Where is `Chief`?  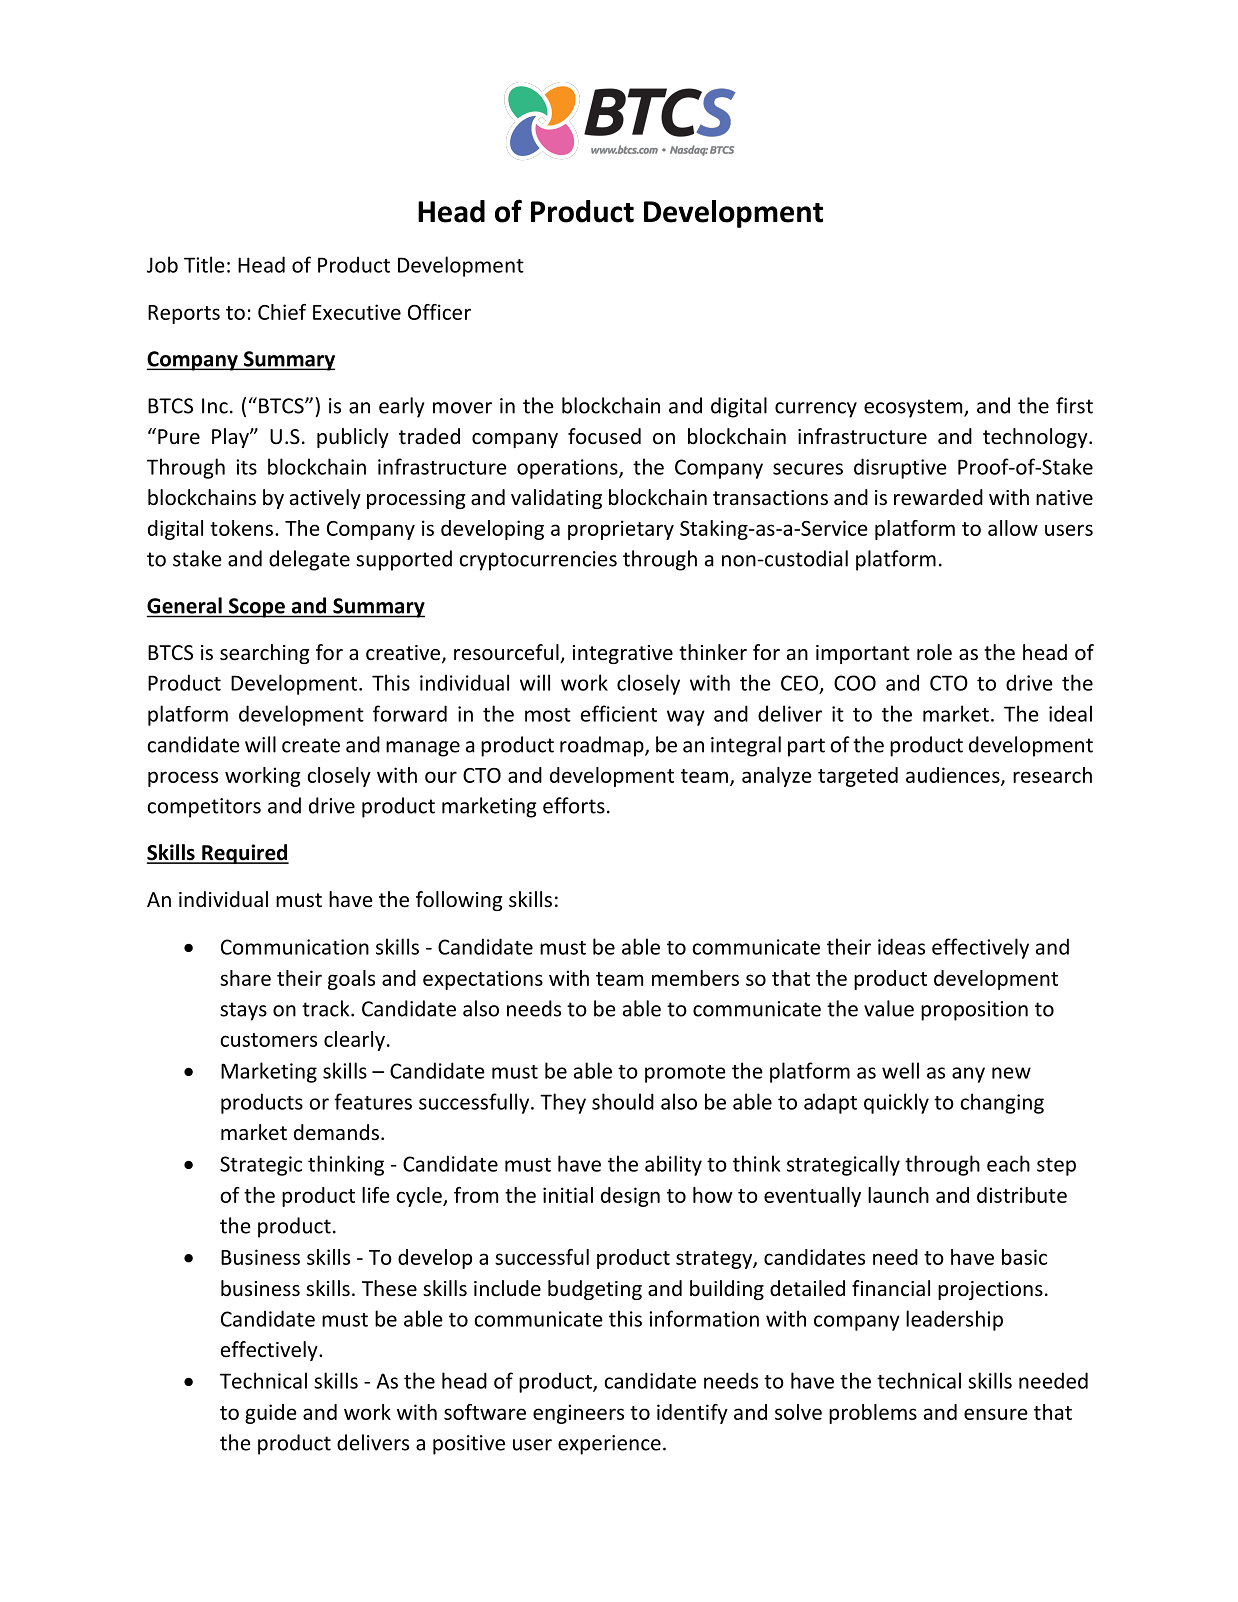 Chief is located at coordinates (282, 312).
